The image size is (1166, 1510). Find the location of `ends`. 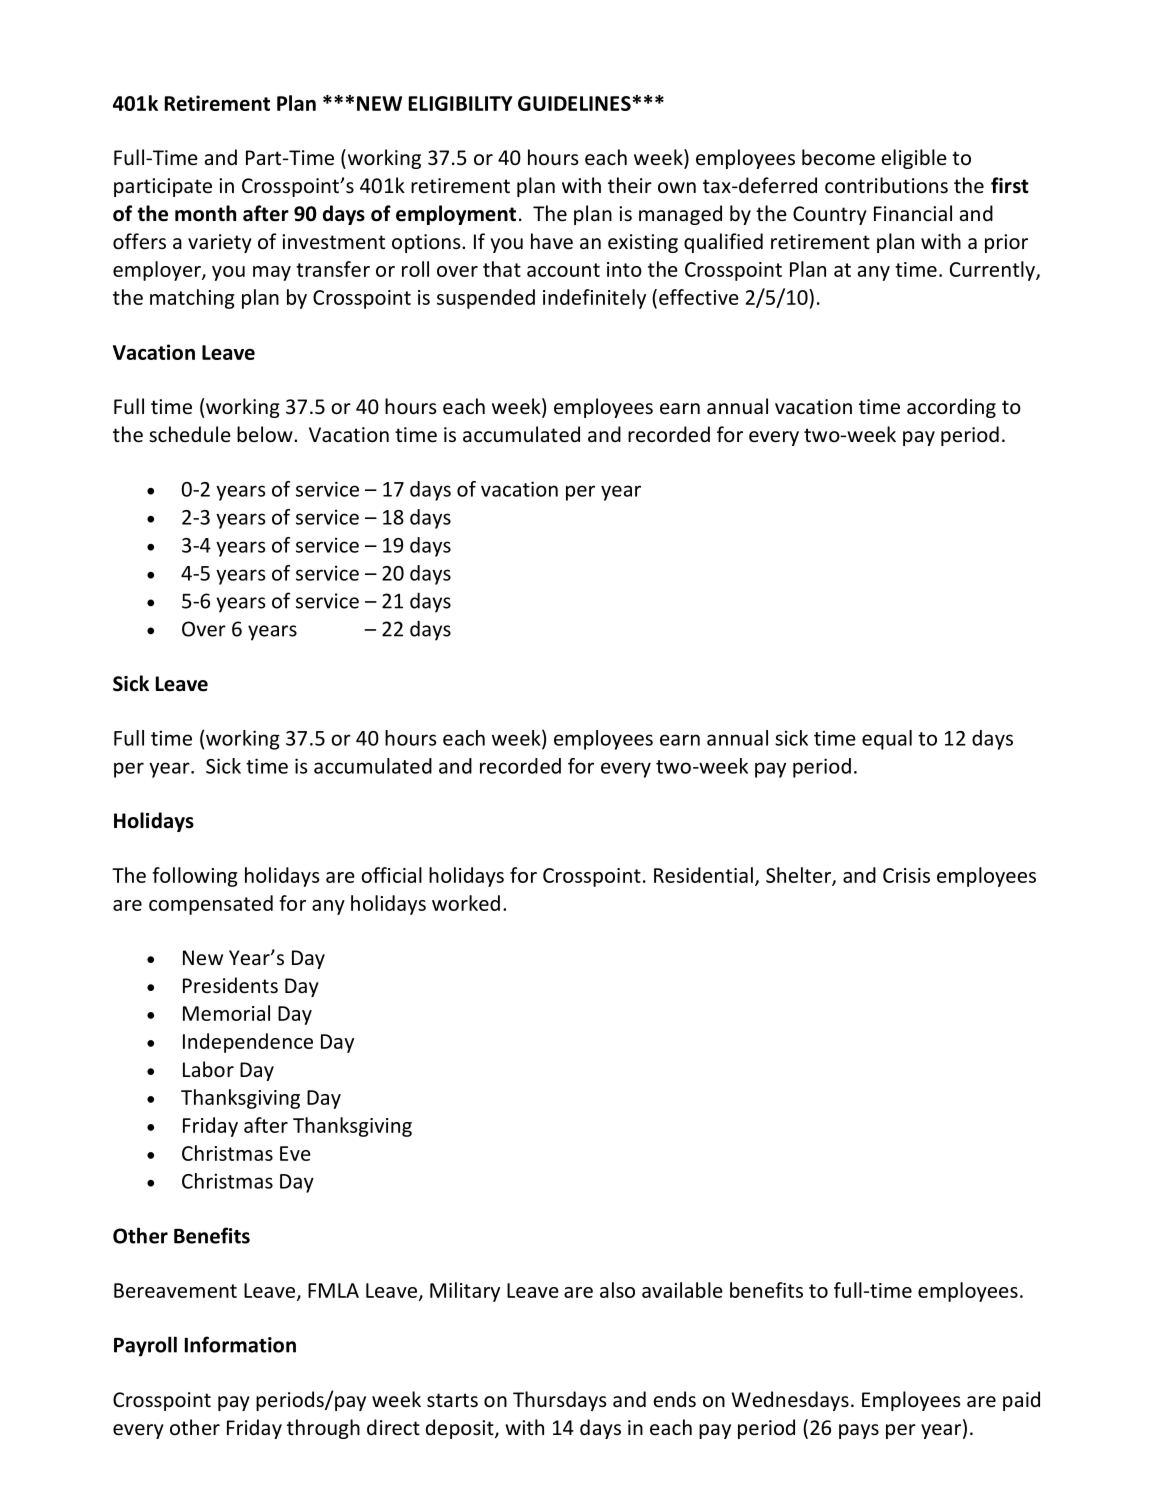

ends is located at coordinates (674, 1399).
